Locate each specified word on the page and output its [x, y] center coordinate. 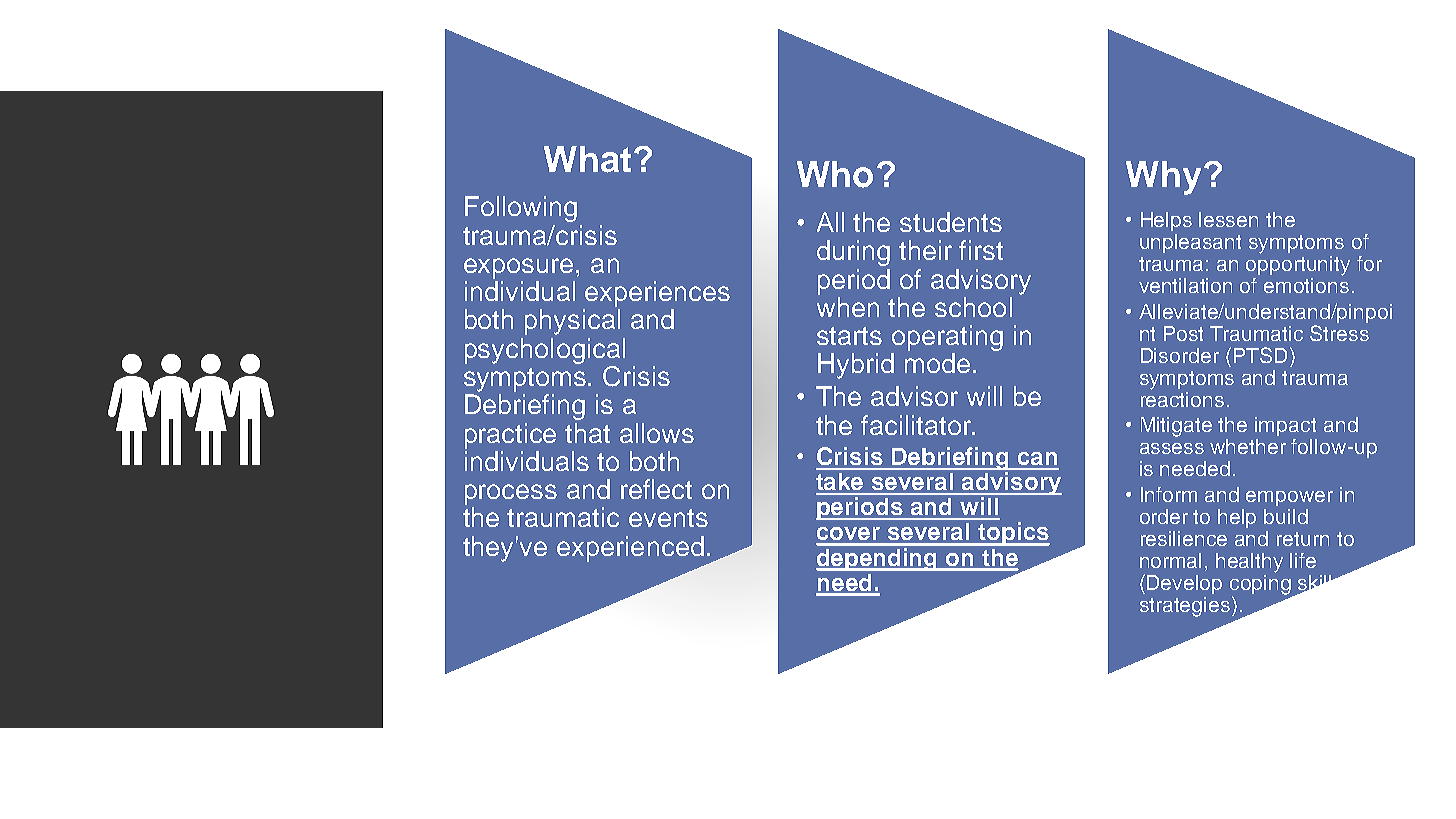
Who [835, 174]
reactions [1182, 398]
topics [1013, 534]
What [587, 159]
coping [1262, 584]
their [925, 250]
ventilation [1185, 285]
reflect [656, 489]
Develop [1184, 584]
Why [1163, 178]
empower [1289, 498]
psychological [545, 351]
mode [937, 363]
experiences [657, 294]
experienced [630, 549]
